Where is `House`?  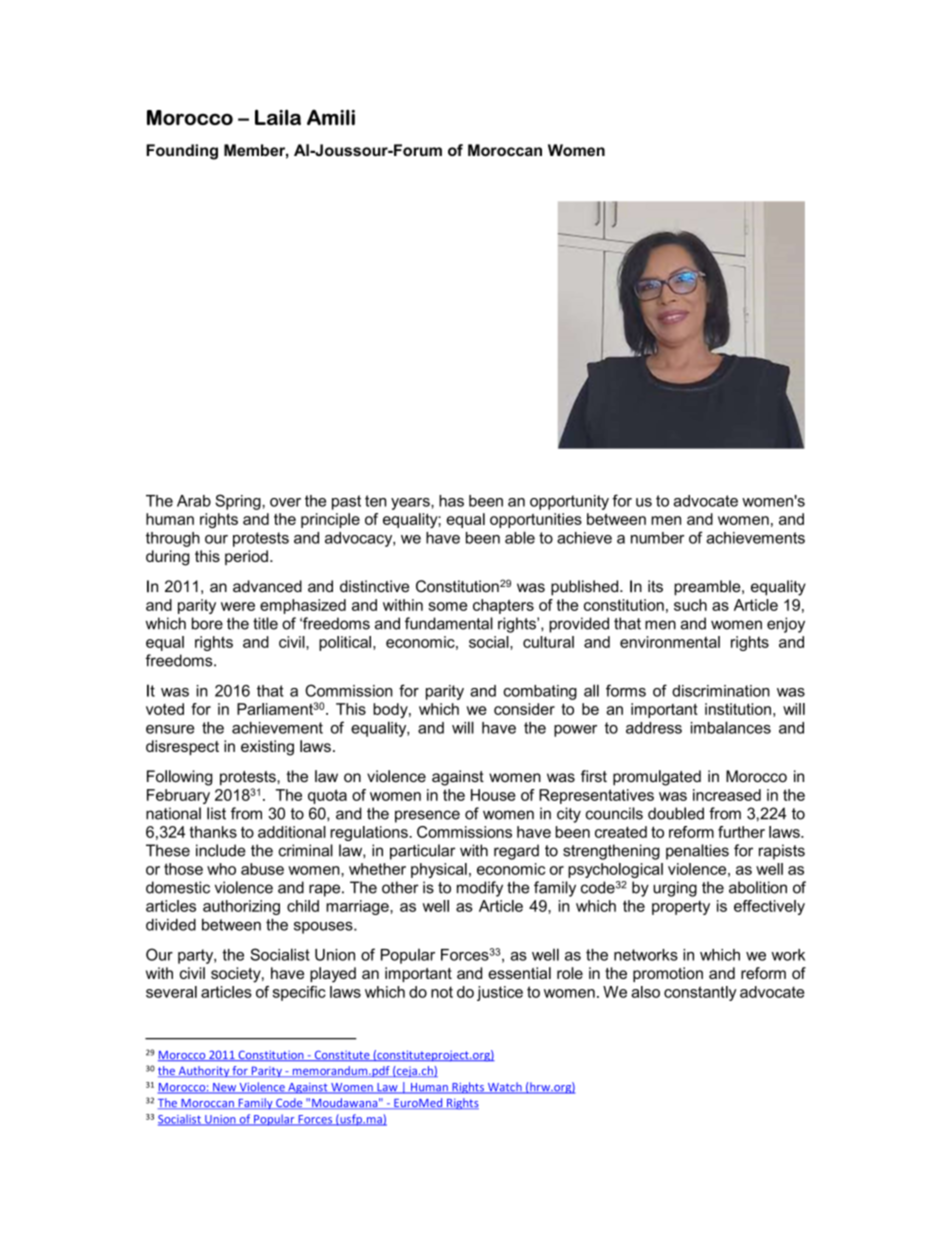
House is located at coordinates (493, 795).
